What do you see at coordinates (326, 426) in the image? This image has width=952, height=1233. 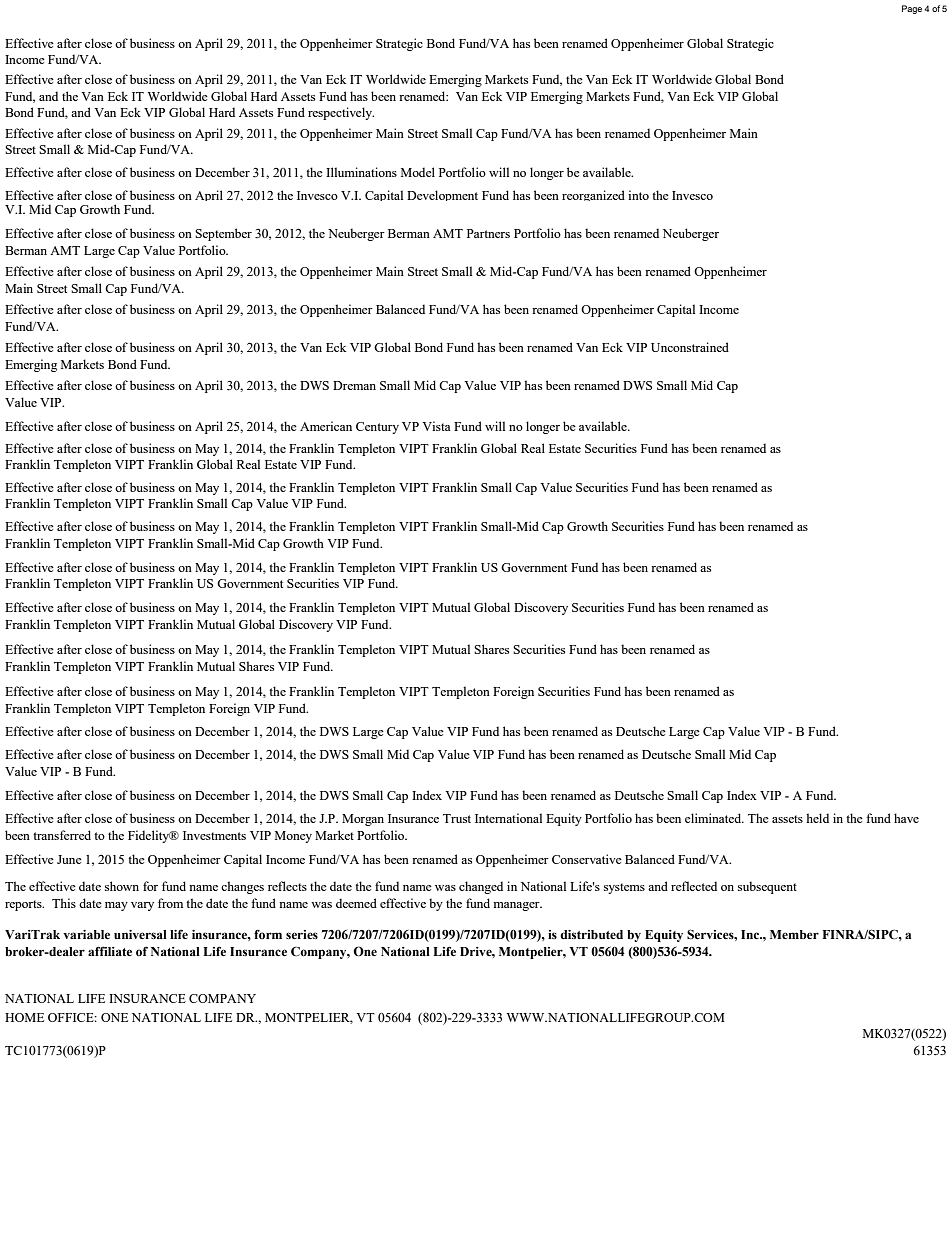 I see `American` at bounding box center [326, 426].
